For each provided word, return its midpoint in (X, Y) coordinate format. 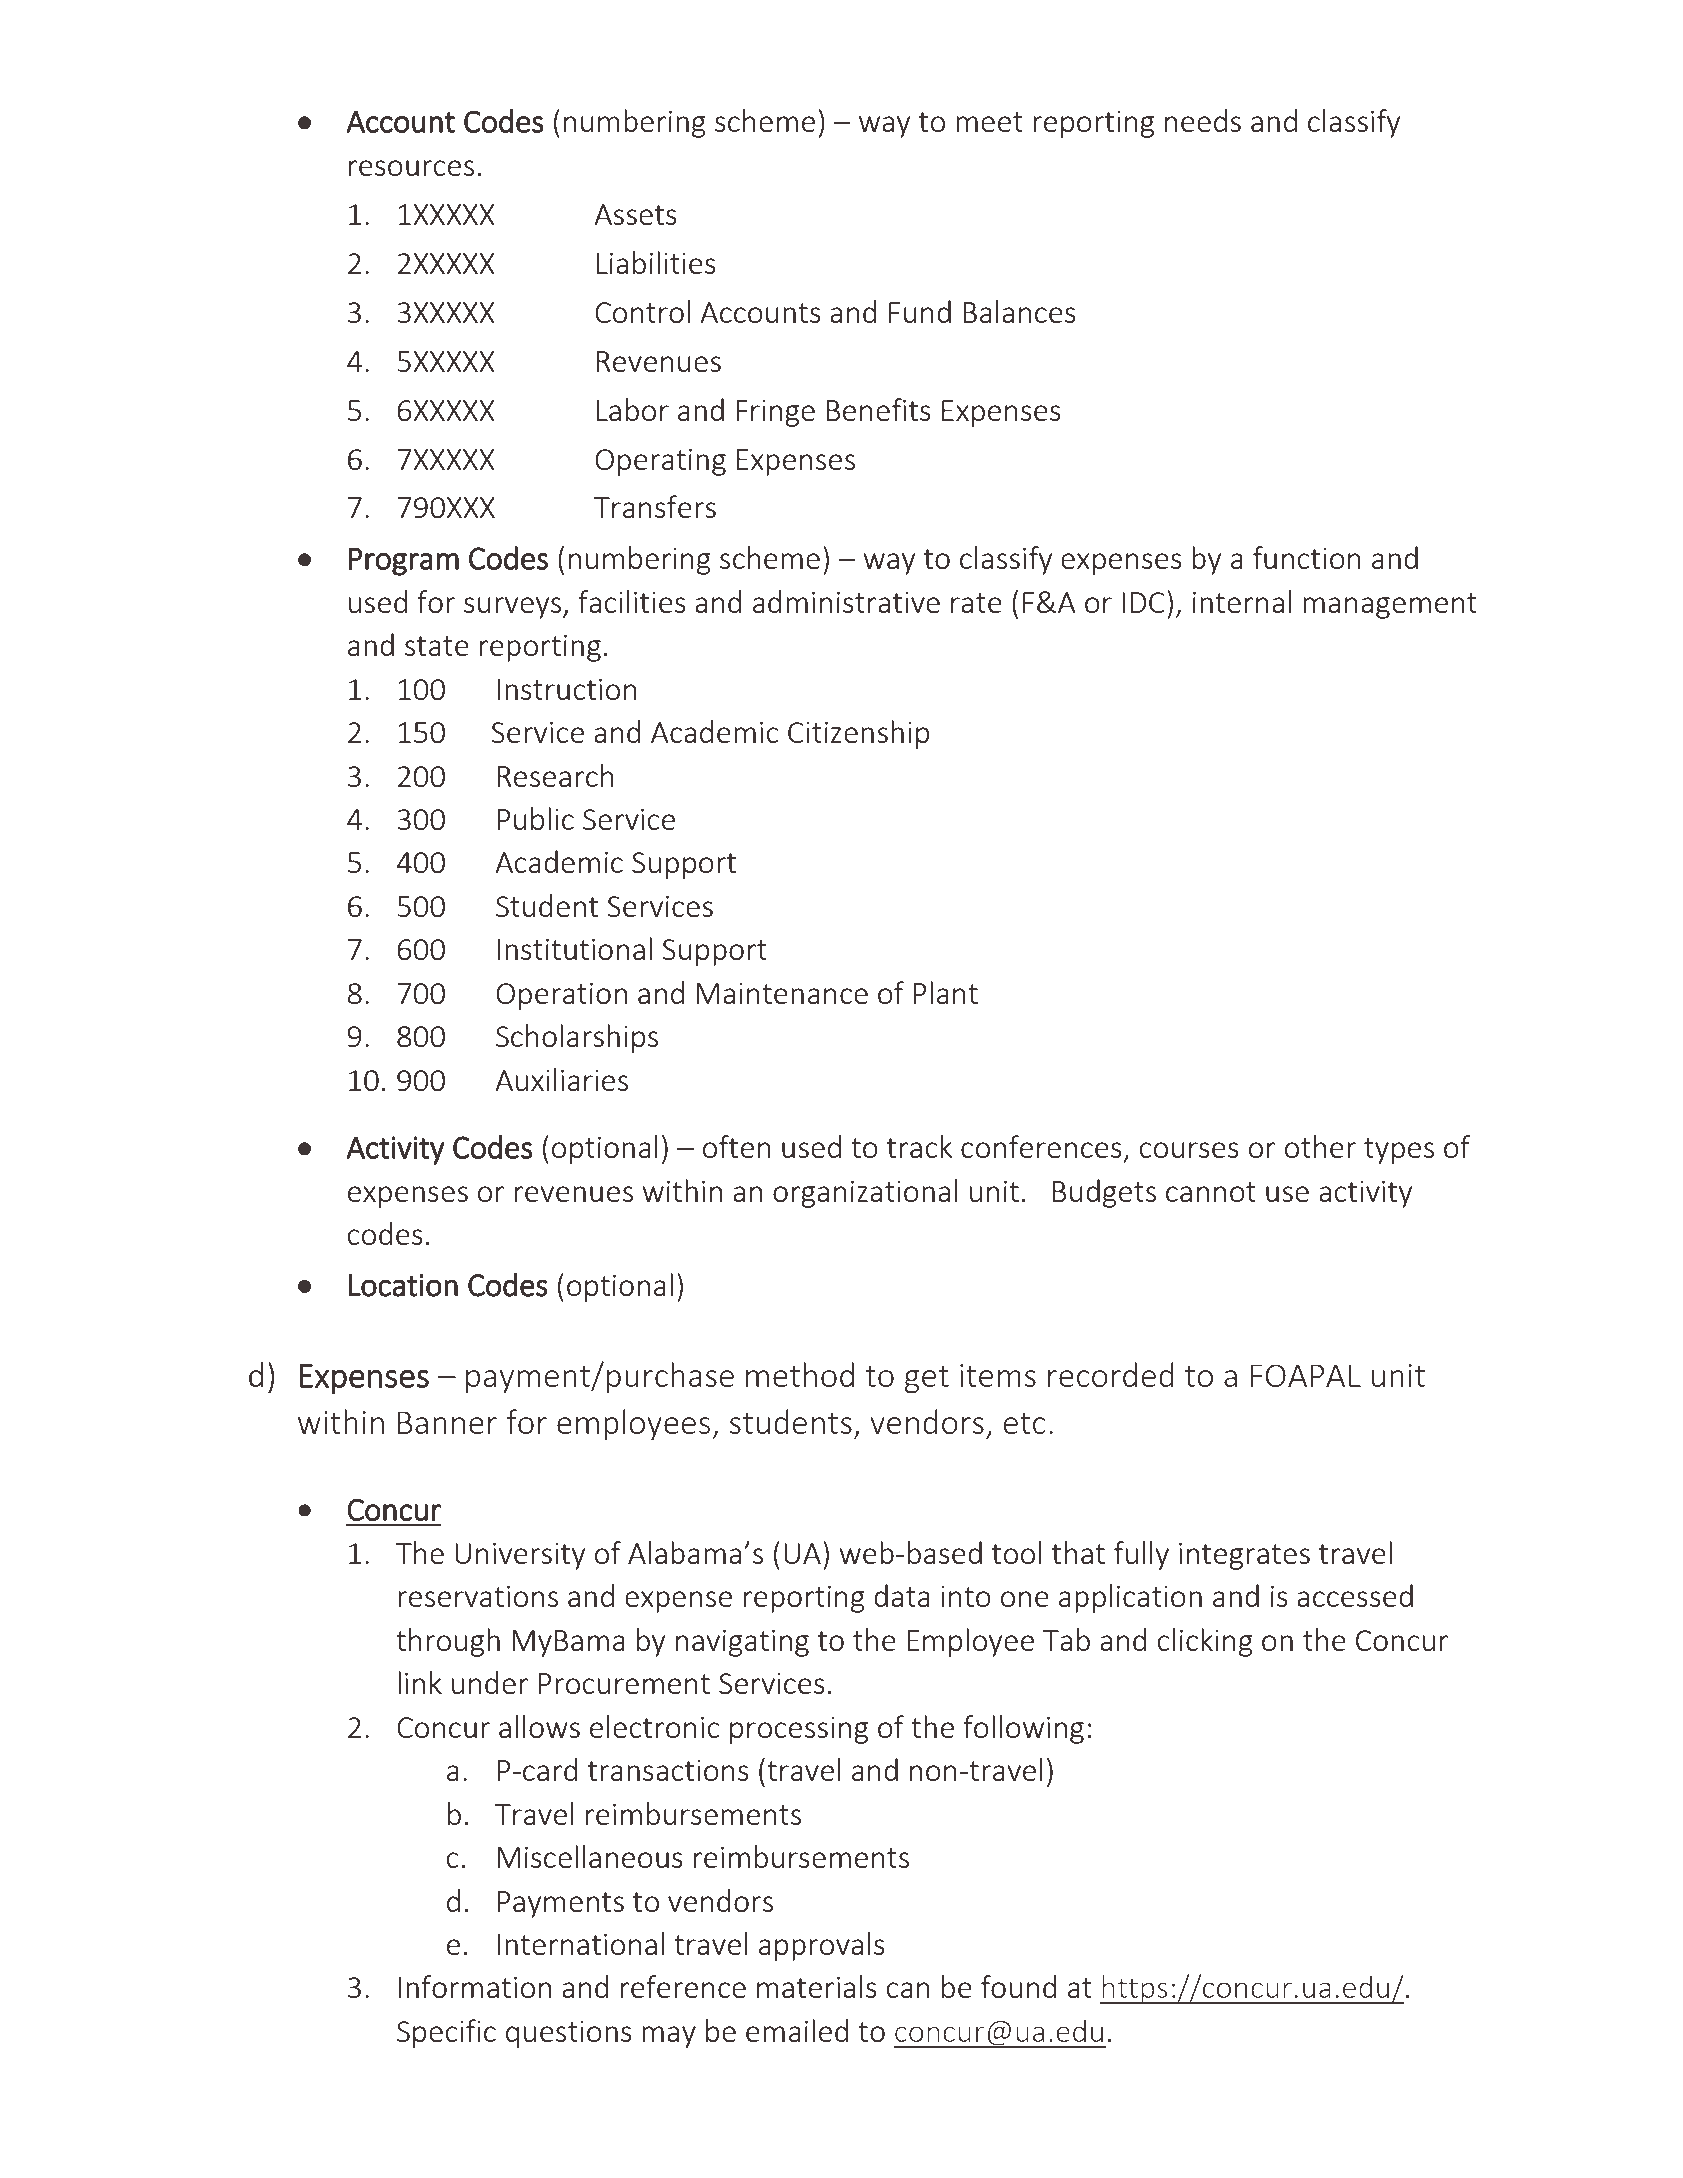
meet (989, 122)
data (902, 1595)
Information (475, 1986)
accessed (1355, 1595)
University (520, 1556)
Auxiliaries (561, 1079)
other (1320, 1146)
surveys (514, 608)
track (919, 1146)
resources (411, 168)
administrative (846, 601)
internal (1242, 601)
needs (1203, 120)
